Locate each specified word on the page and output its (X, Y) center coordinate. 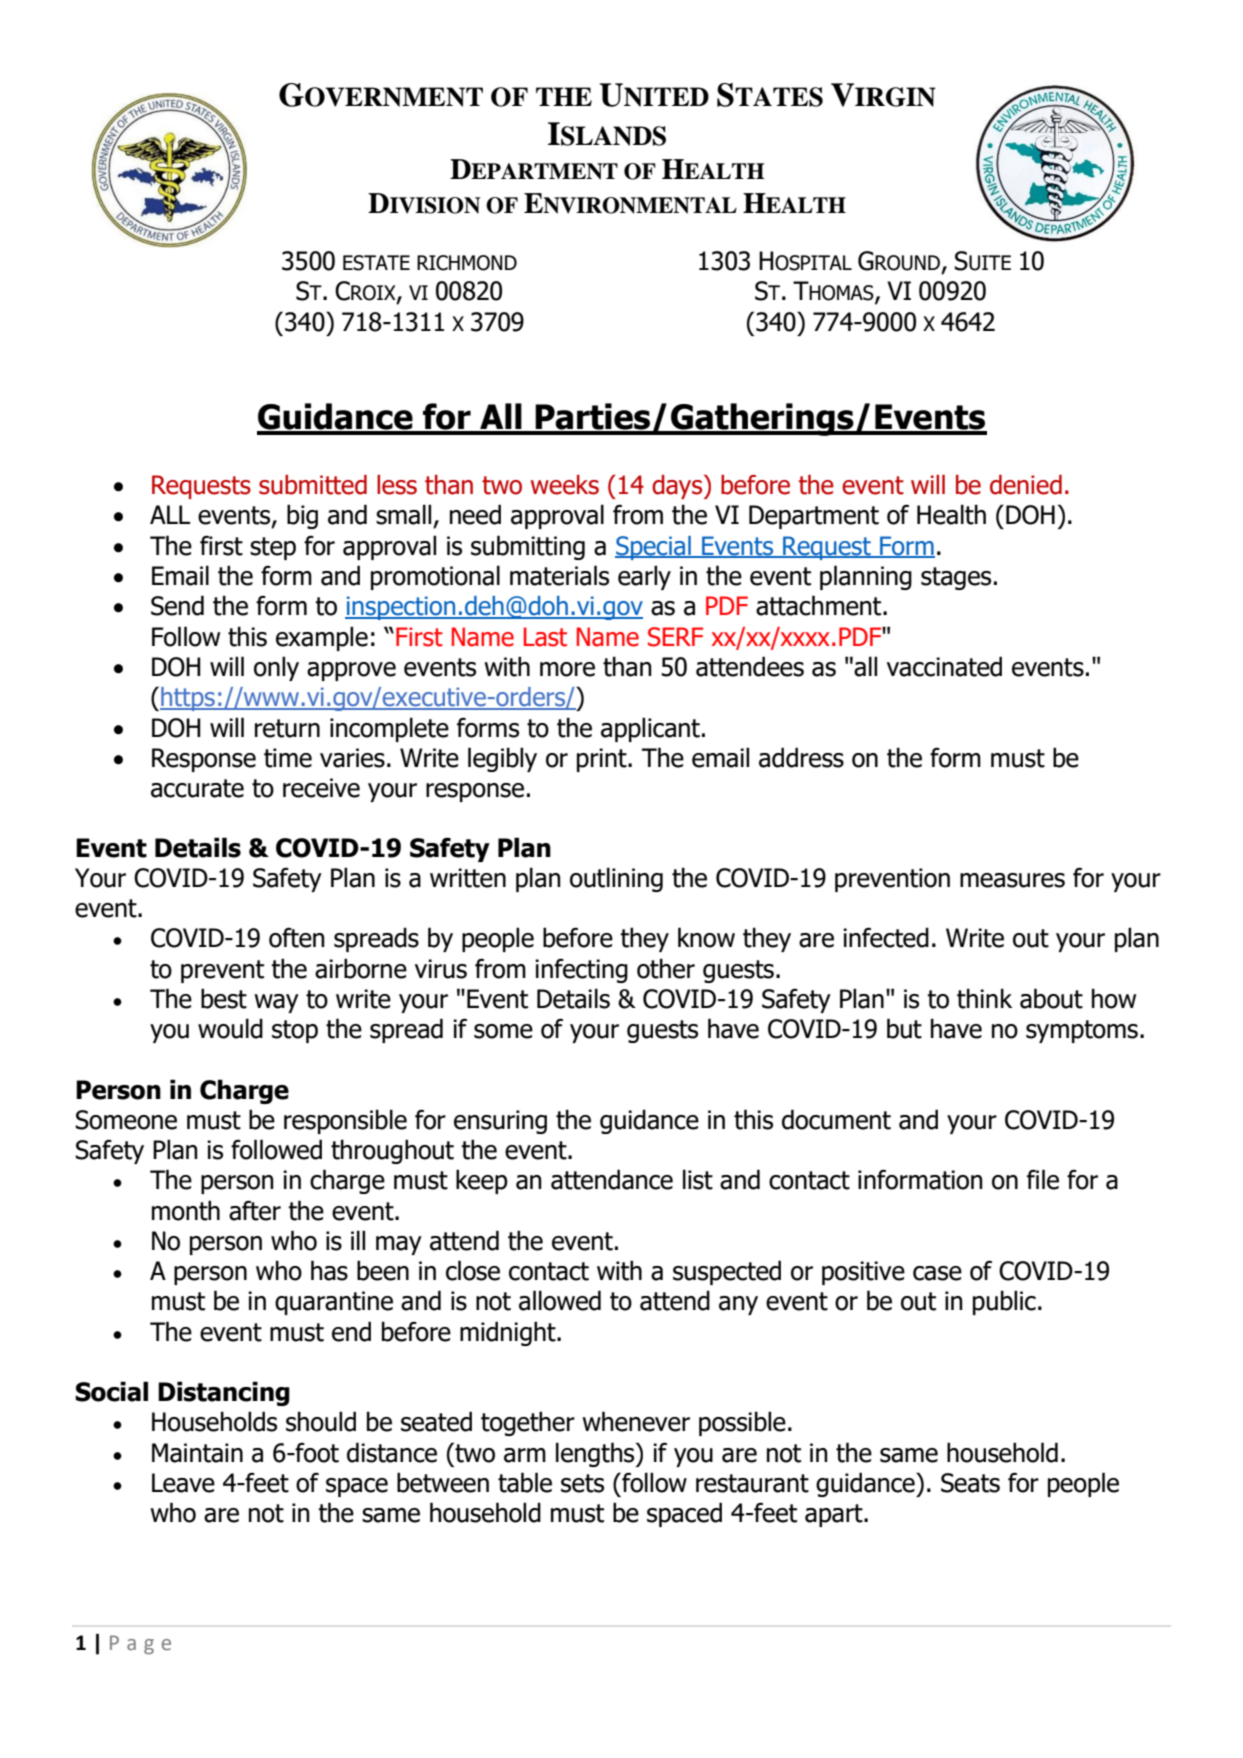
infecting (581, 971)
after (255, 1211)
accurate (197, 788)
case (937, 1273)
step (273, 548)
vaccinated (944, 666)
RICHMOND (467, 263)
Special (654, 548)
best (224, 998)
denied (1026, 485)
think (984, 998)
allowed (560, 1300)
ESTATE (376, 263)
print (603, 760)
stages (956, 578)
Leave (183, 1483)
